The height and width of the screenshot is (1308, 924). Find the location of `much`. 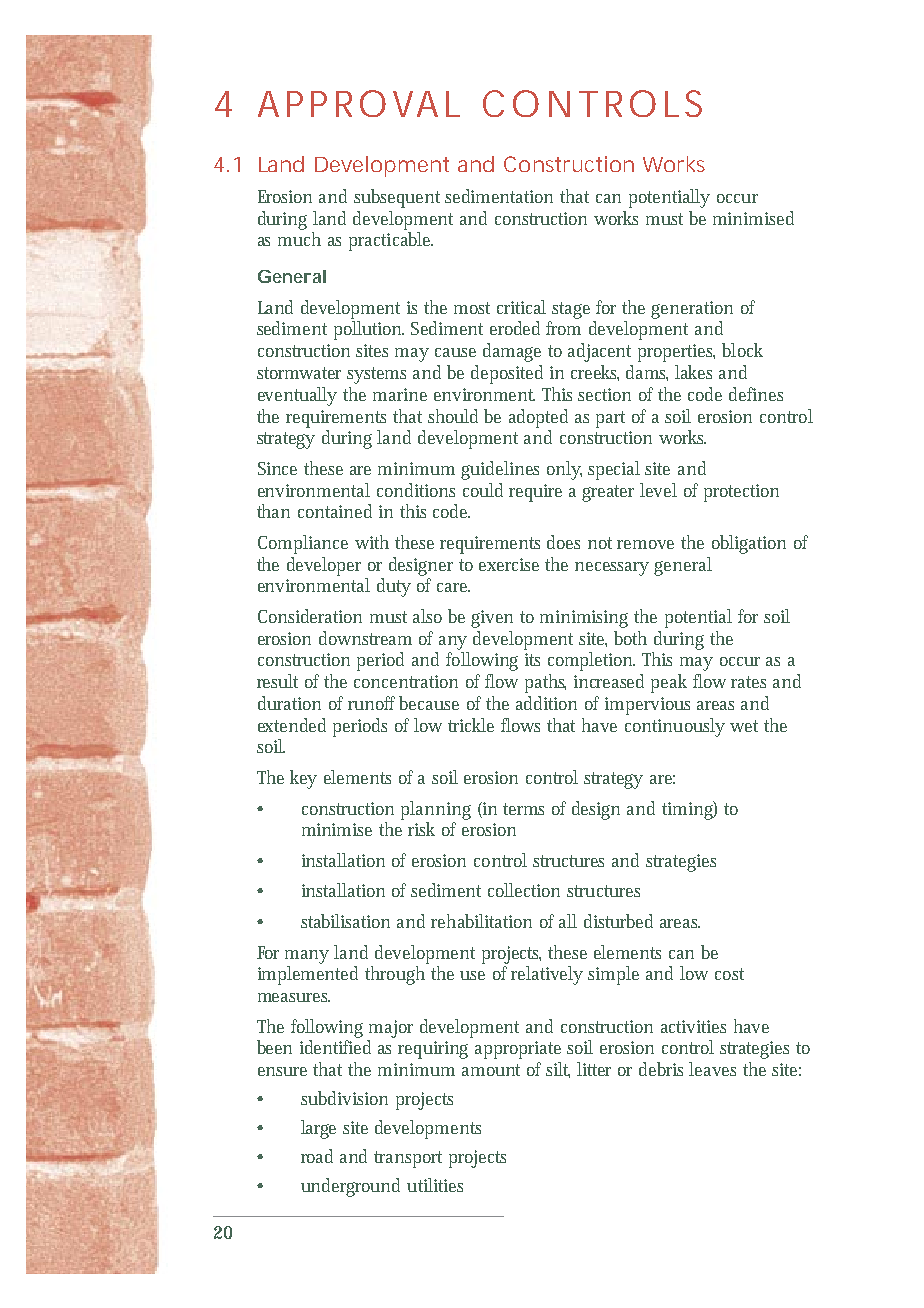

much is located at coordinates (299, 239).
